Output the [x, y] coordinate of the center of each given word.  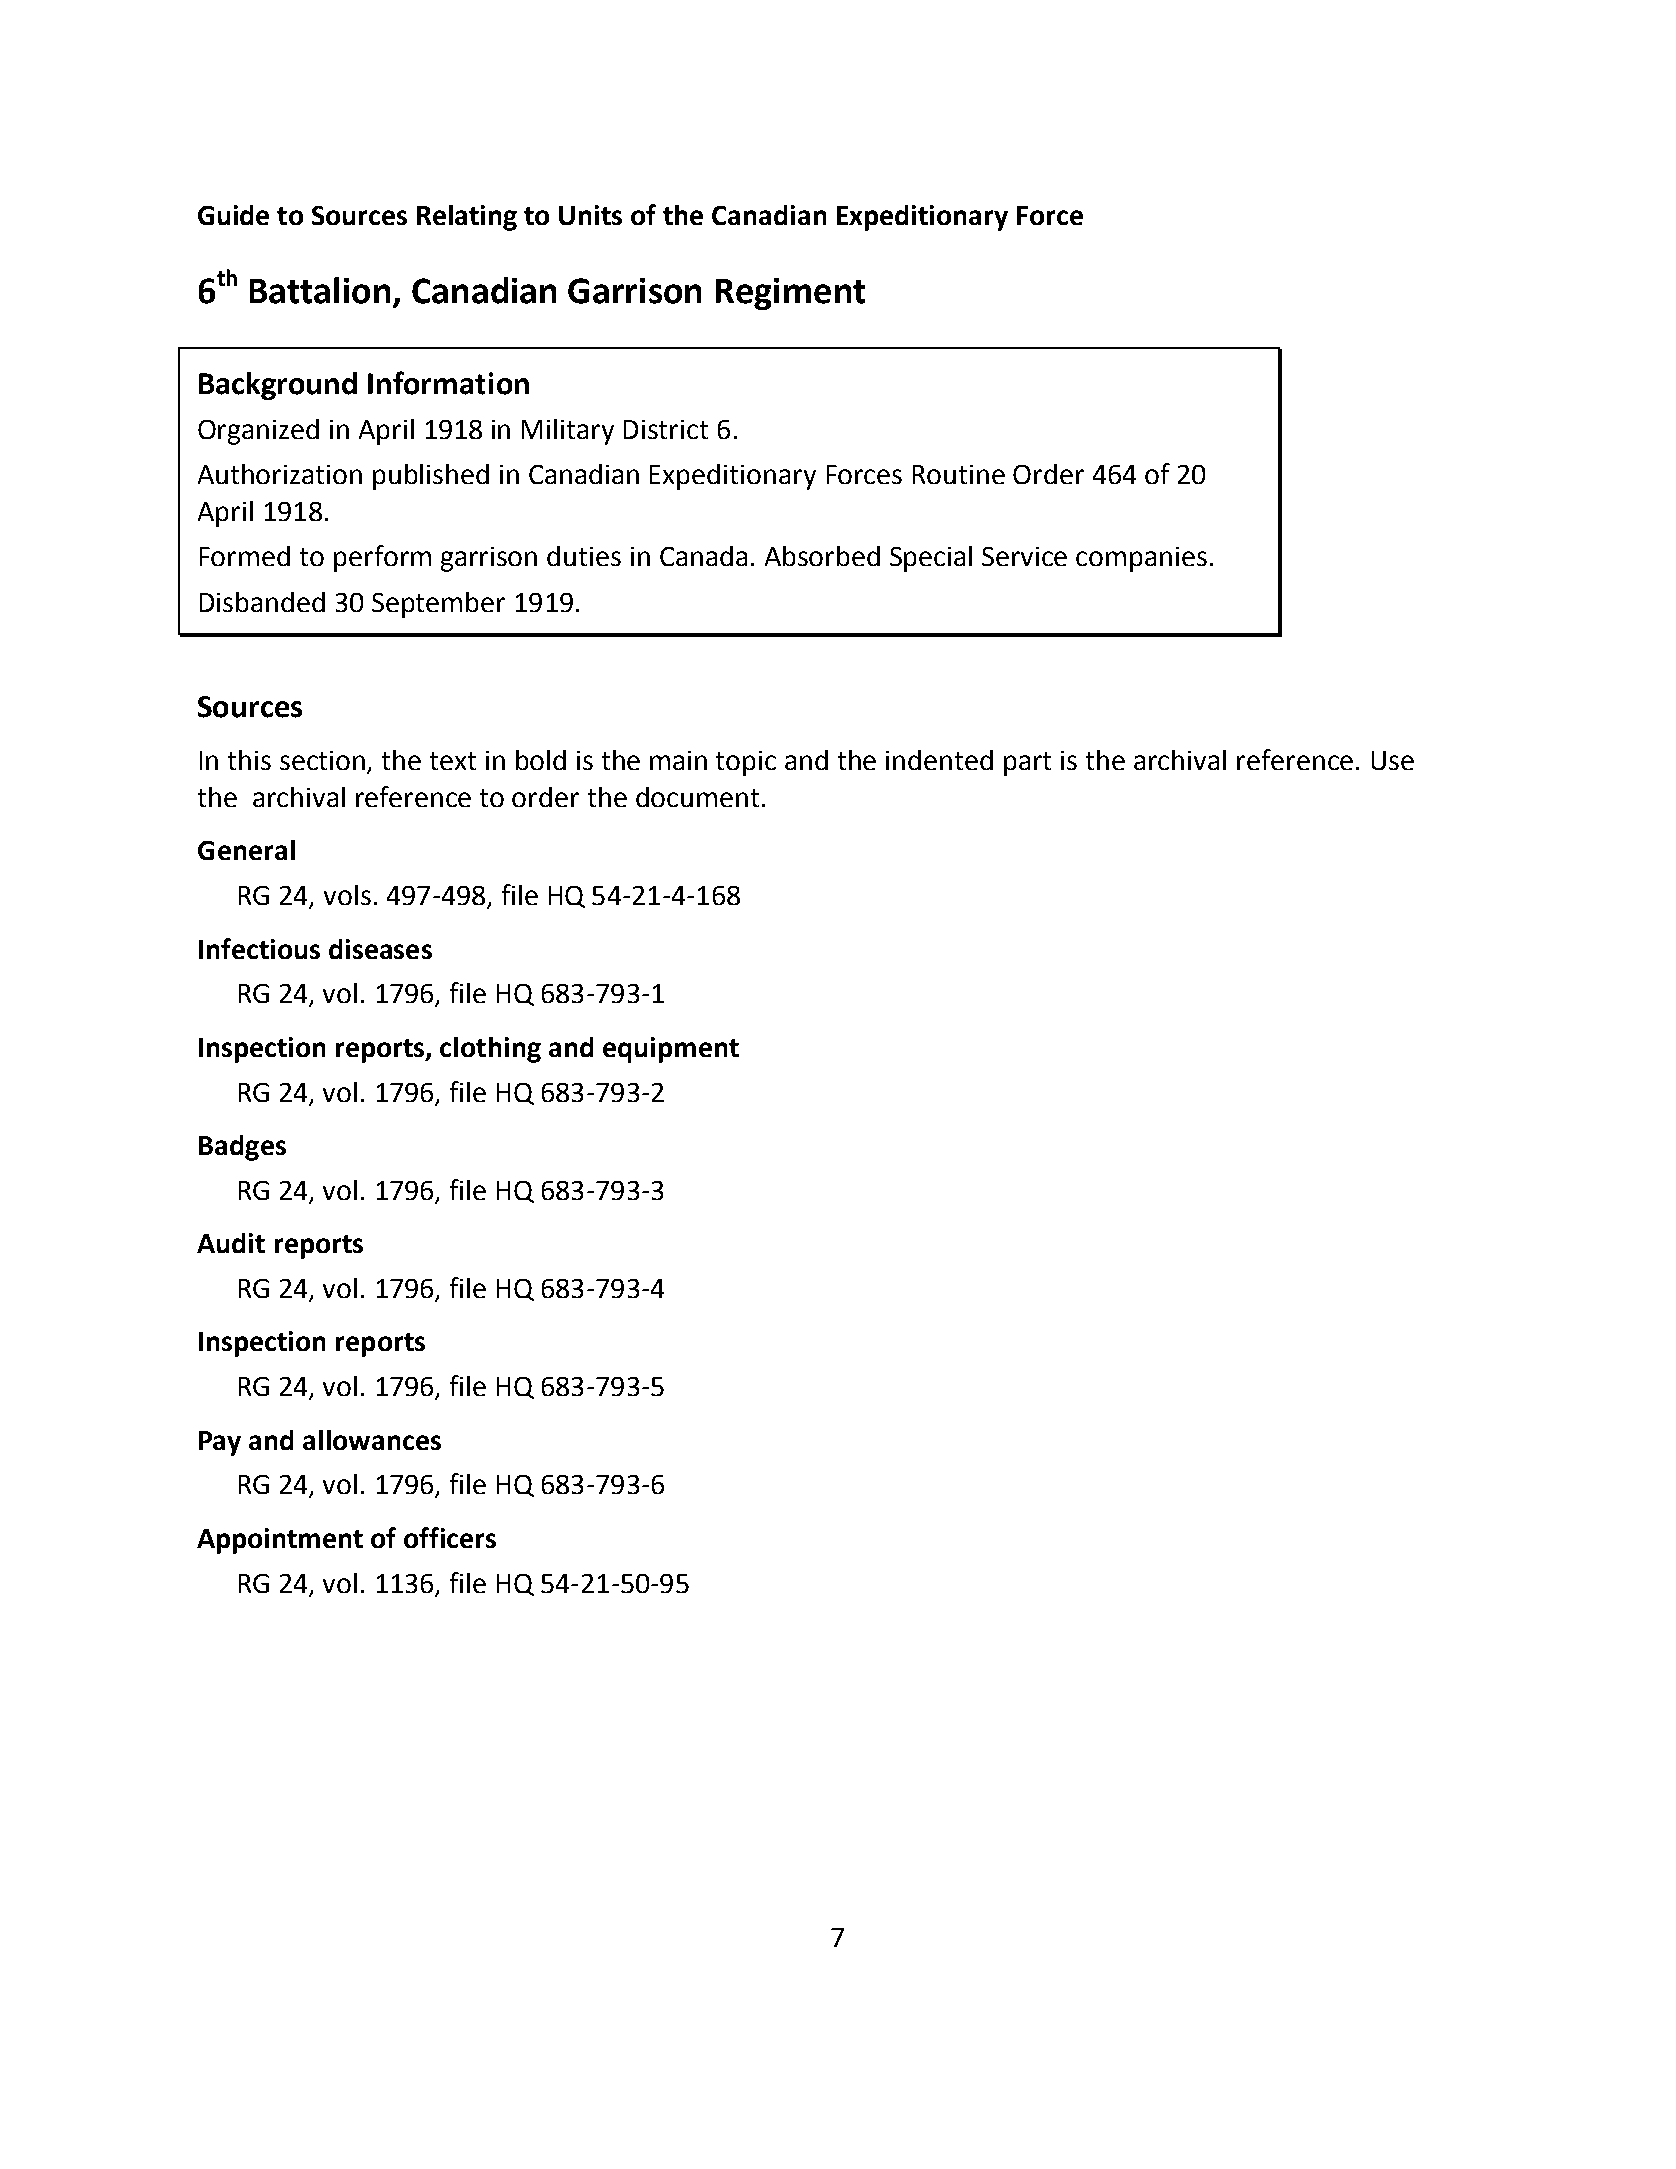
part [1027, 764]
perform [382, 558]
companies [1141, 559]
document [697, 797]
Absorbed [822, 556]
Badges [242, 1148]
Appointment [280, 1541]
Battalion [320, 290]
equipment [671, 1050]
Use [1393, 760]
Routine [959, 474]
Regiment [790, 294]
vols [347, 895]
